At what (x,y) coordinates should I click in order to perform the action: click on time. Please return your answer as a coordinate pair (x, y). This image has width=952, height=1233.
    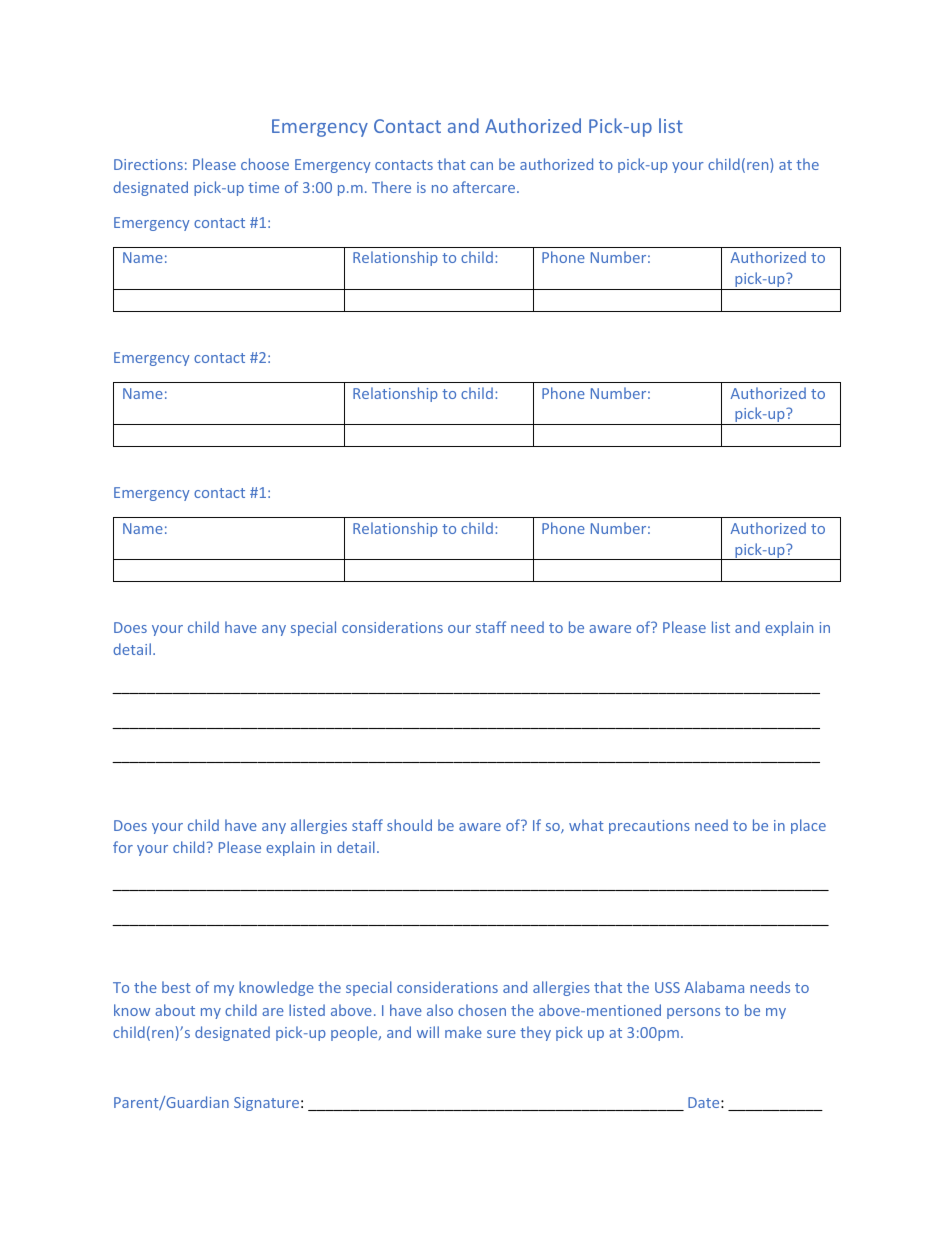
    Looking at the image, I should click on (263, 187).
